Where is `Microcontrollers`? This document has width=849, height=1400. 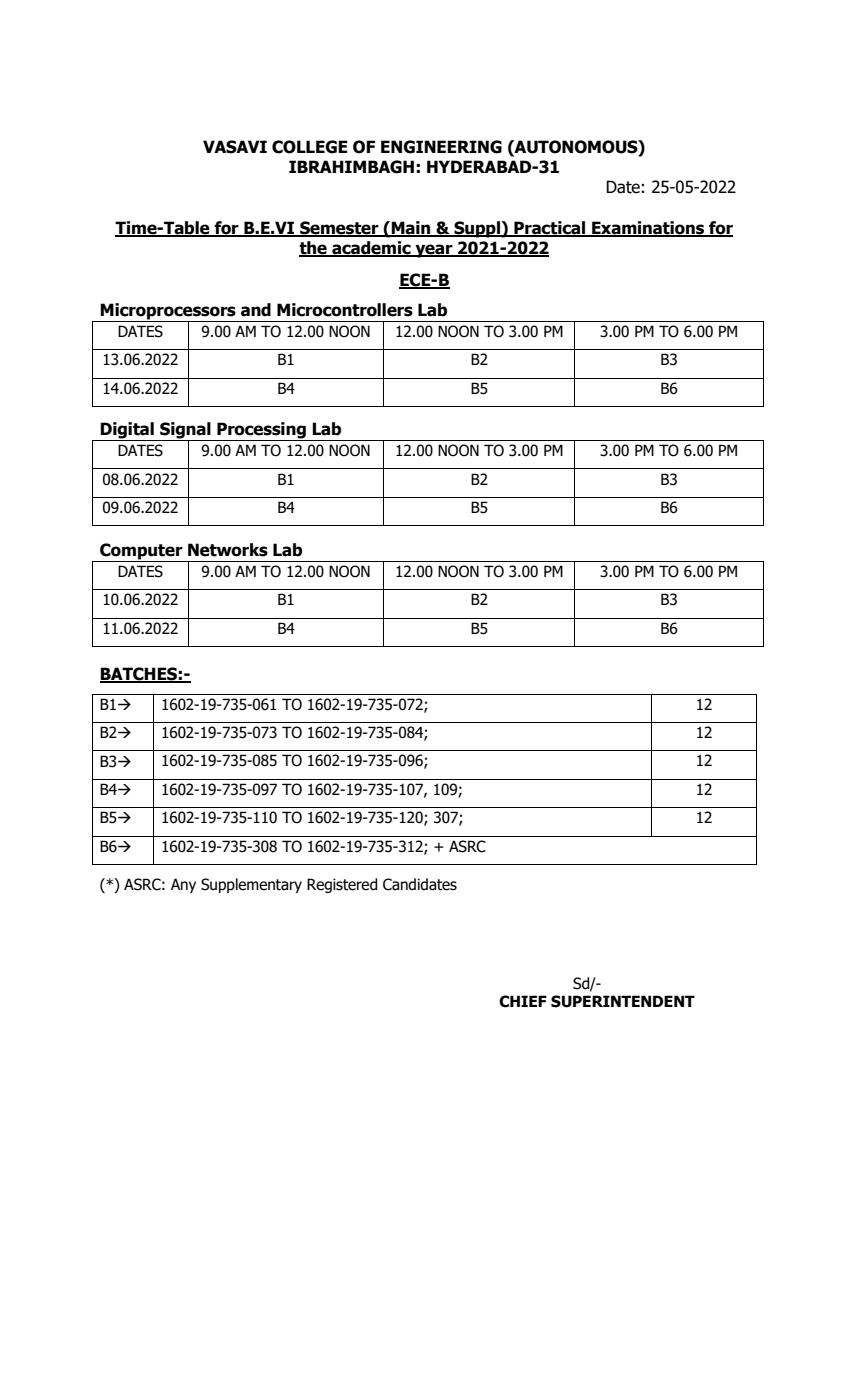
Microcontrollers is located at coordinates (345, 310).
